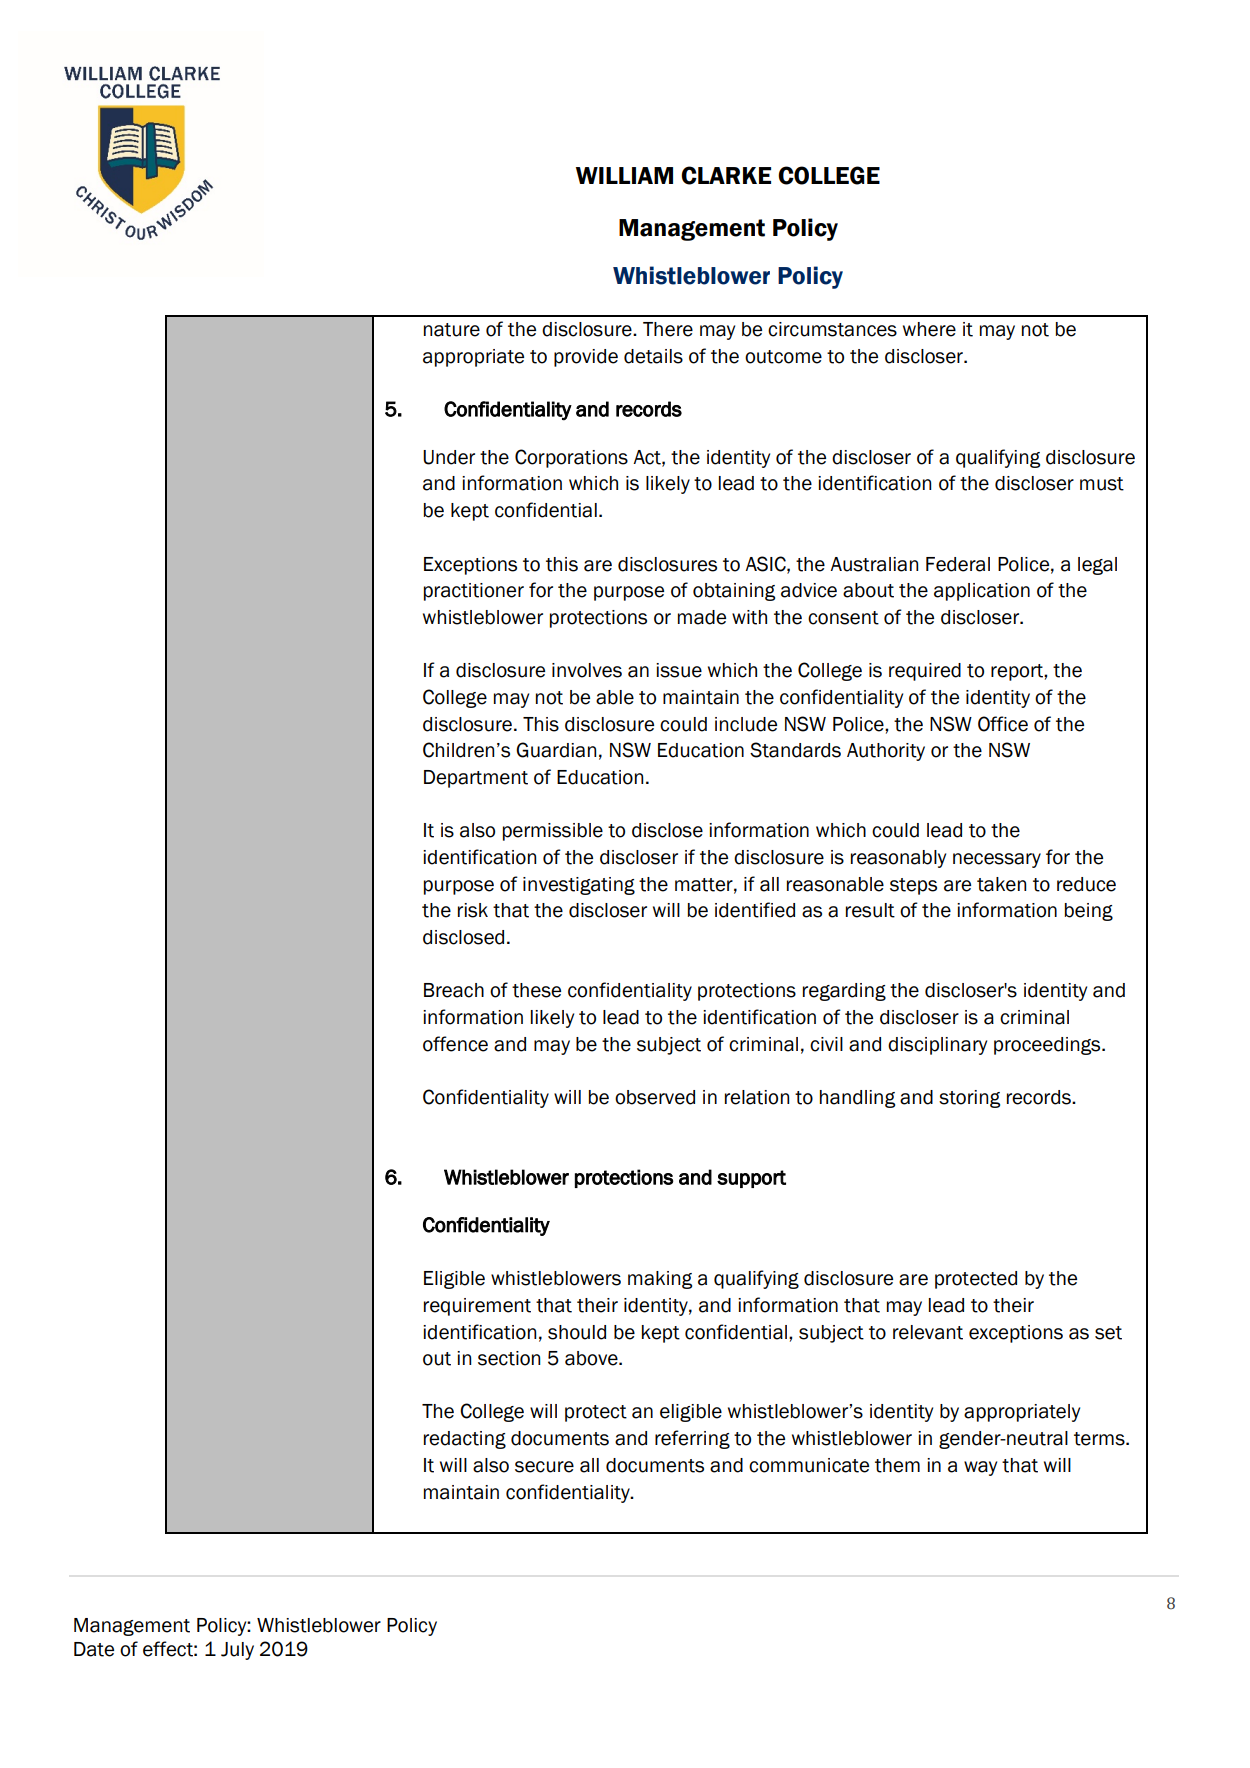 The image size is (1250, 1768). What do you see at coordinates (928, 1332) in the page?
I see `relevant` at bounding box center [928, 1332].
